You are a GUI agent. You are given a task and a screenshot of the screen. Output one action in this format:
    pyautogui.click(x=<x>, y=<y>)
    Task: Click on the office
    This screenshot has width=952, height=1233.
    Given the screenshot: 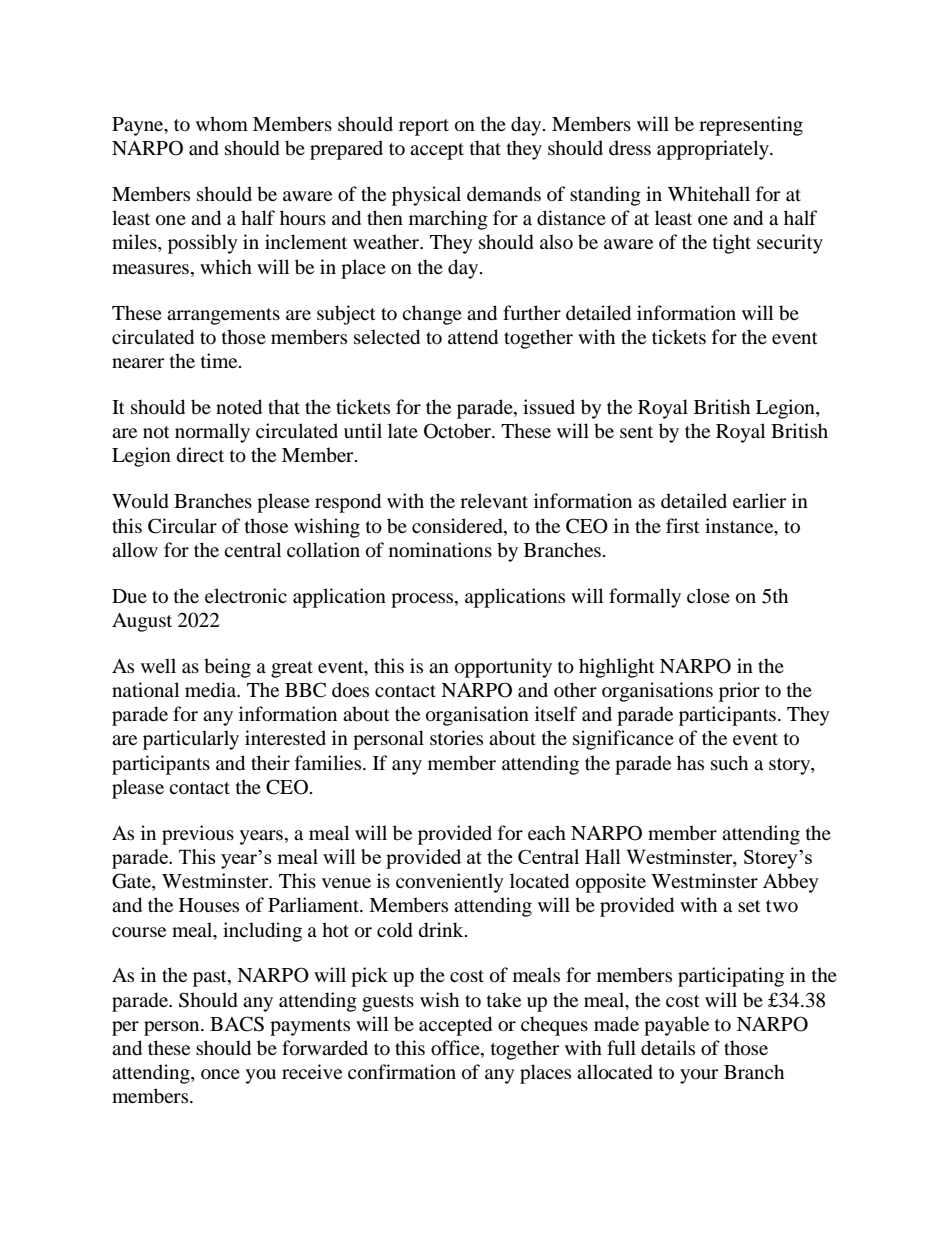 What is the action you would take?
    pyautogui.click(x=456, y=1048)
